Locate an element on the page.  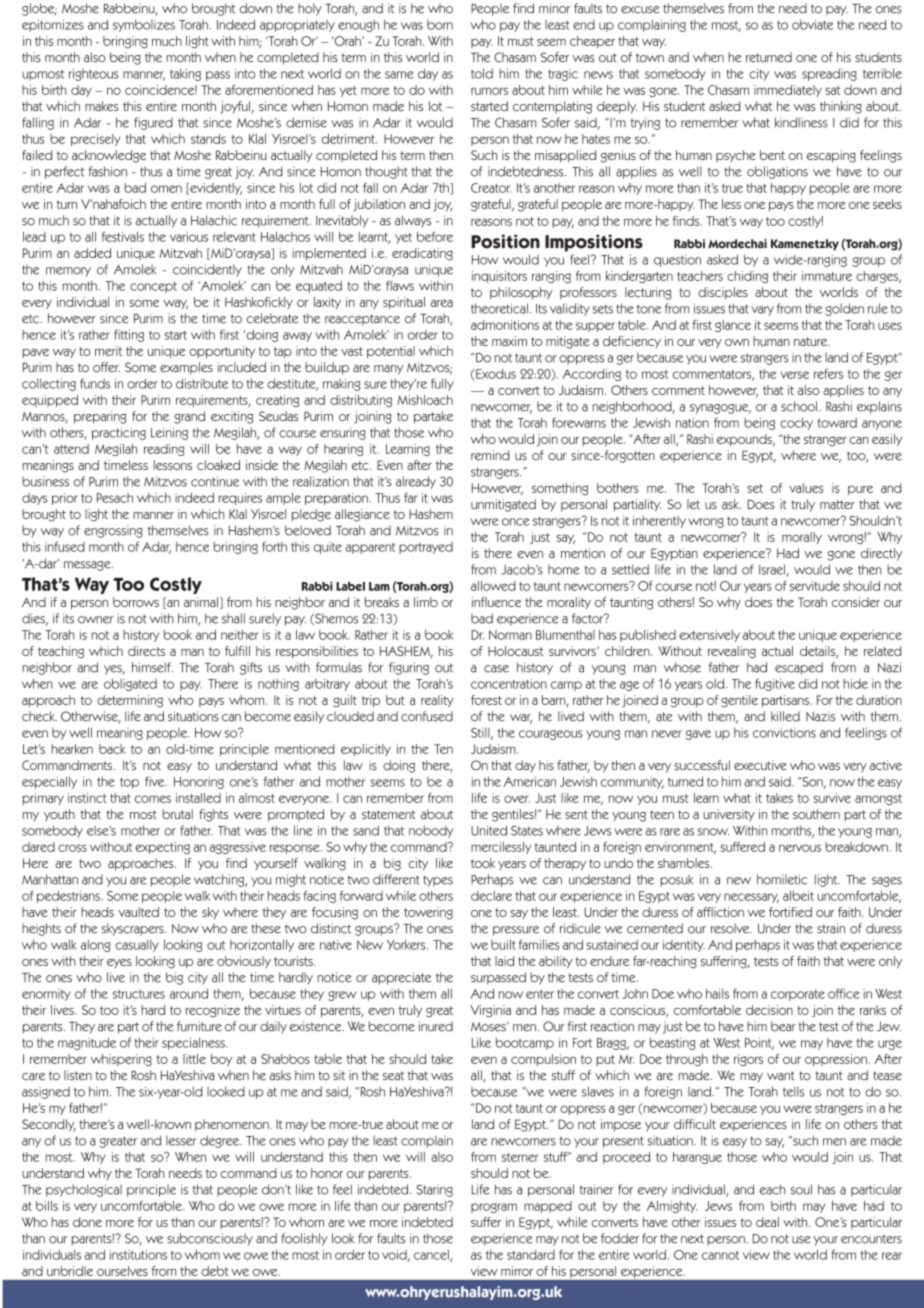
institutions is located at coordinates (138, 1255).
